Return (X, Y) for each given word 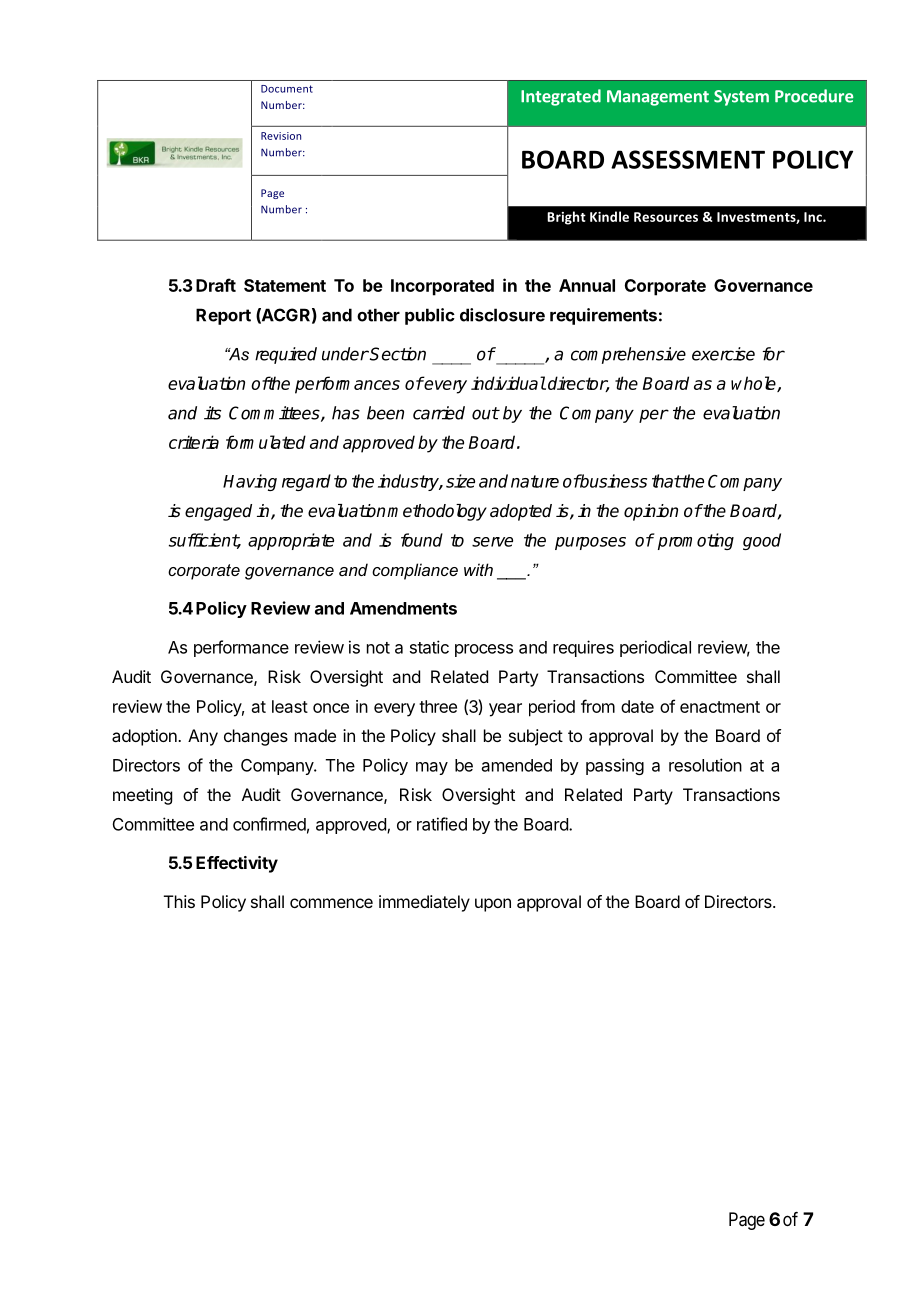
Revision (281, 136)
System (741, 98)
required (286, 355)
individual (508, 383)
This (179, 901)
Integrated (561, 97)
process (484, 650)
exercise (723, 354)
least (290, 706)
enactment (720, 707)
